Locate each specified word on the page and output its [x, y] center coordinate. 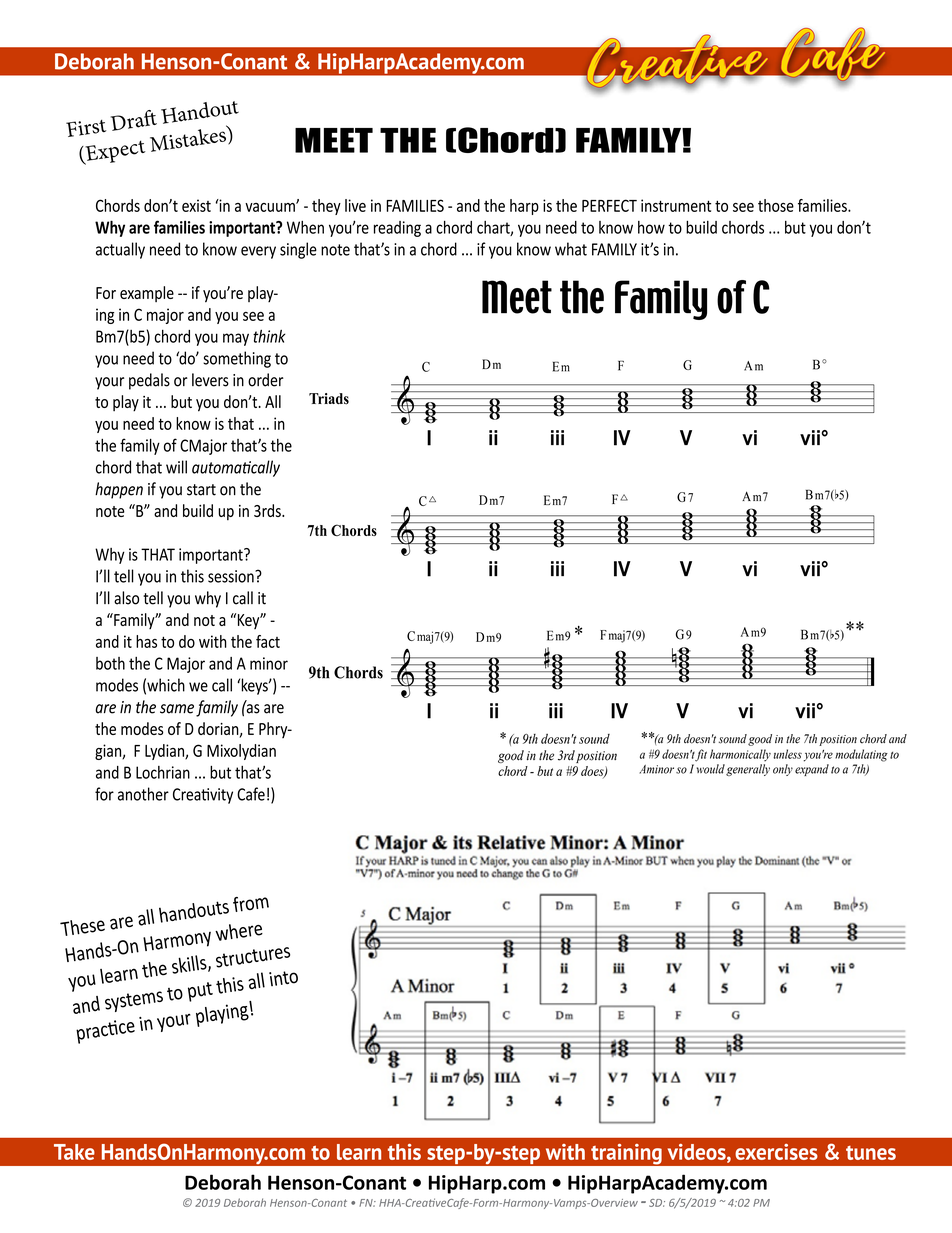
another [143, 794]
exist [196, 205]
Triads [329, 399]
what [571, 249]
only [783, 770]
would [711, 769]
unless [787, 754]
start [201, 490]
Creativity [203, 796]
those [776, 205]
